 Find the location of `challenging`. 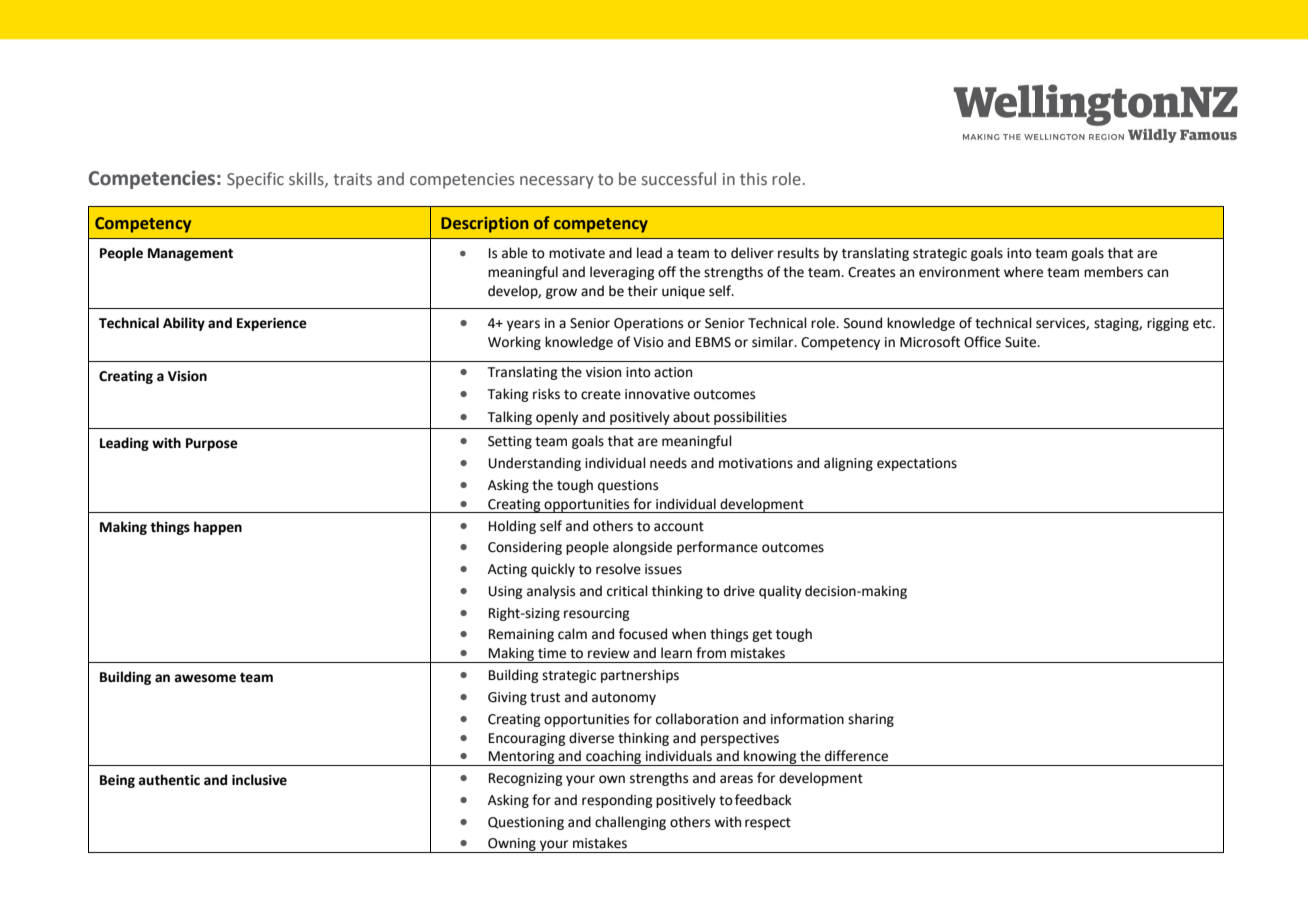

challenging is located at coordinates (630, 823).
